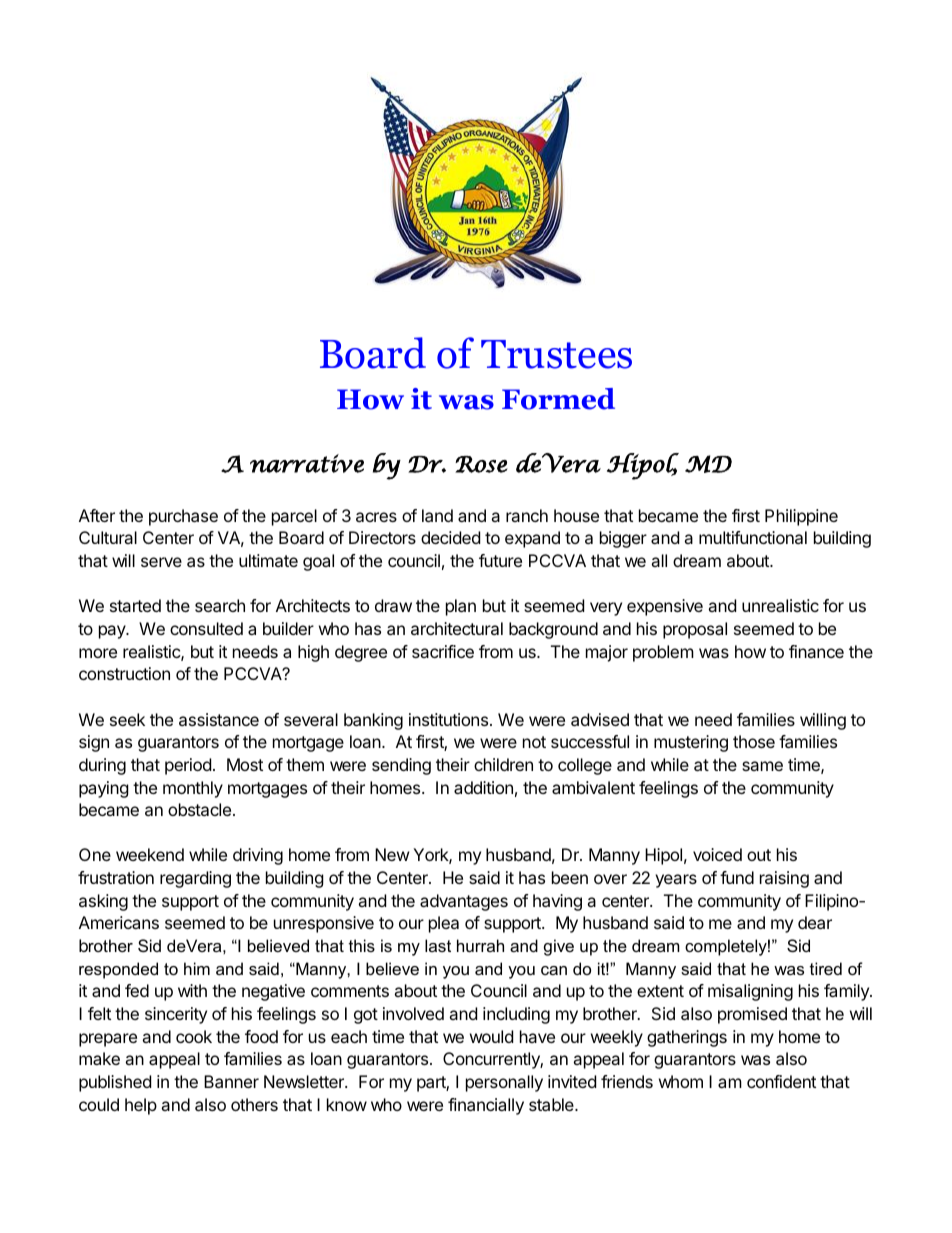 The image size is (952, 1233). I want to click on multifunctional, so click(753, 537).
